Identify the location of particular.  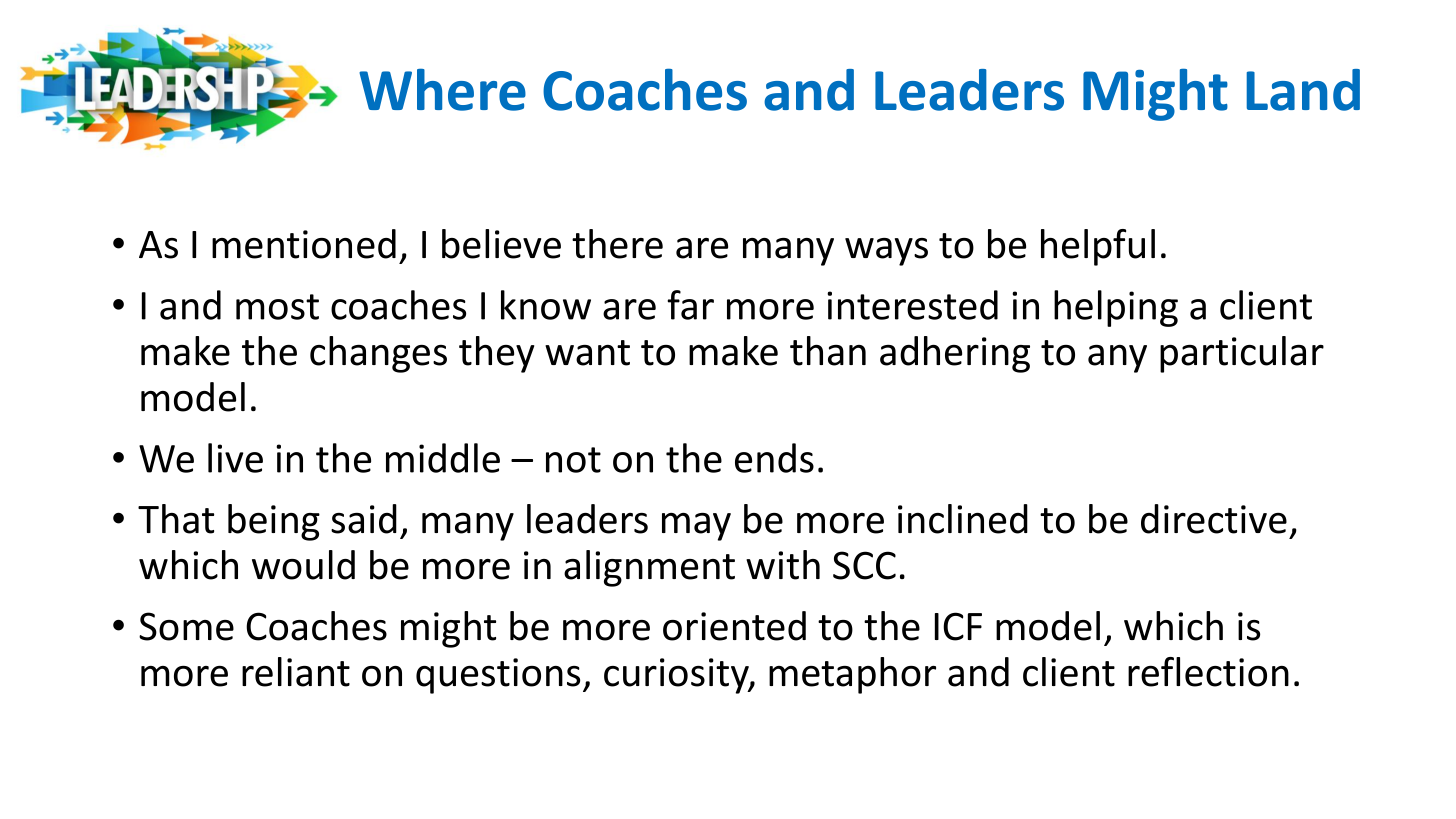
(1242, 354).
